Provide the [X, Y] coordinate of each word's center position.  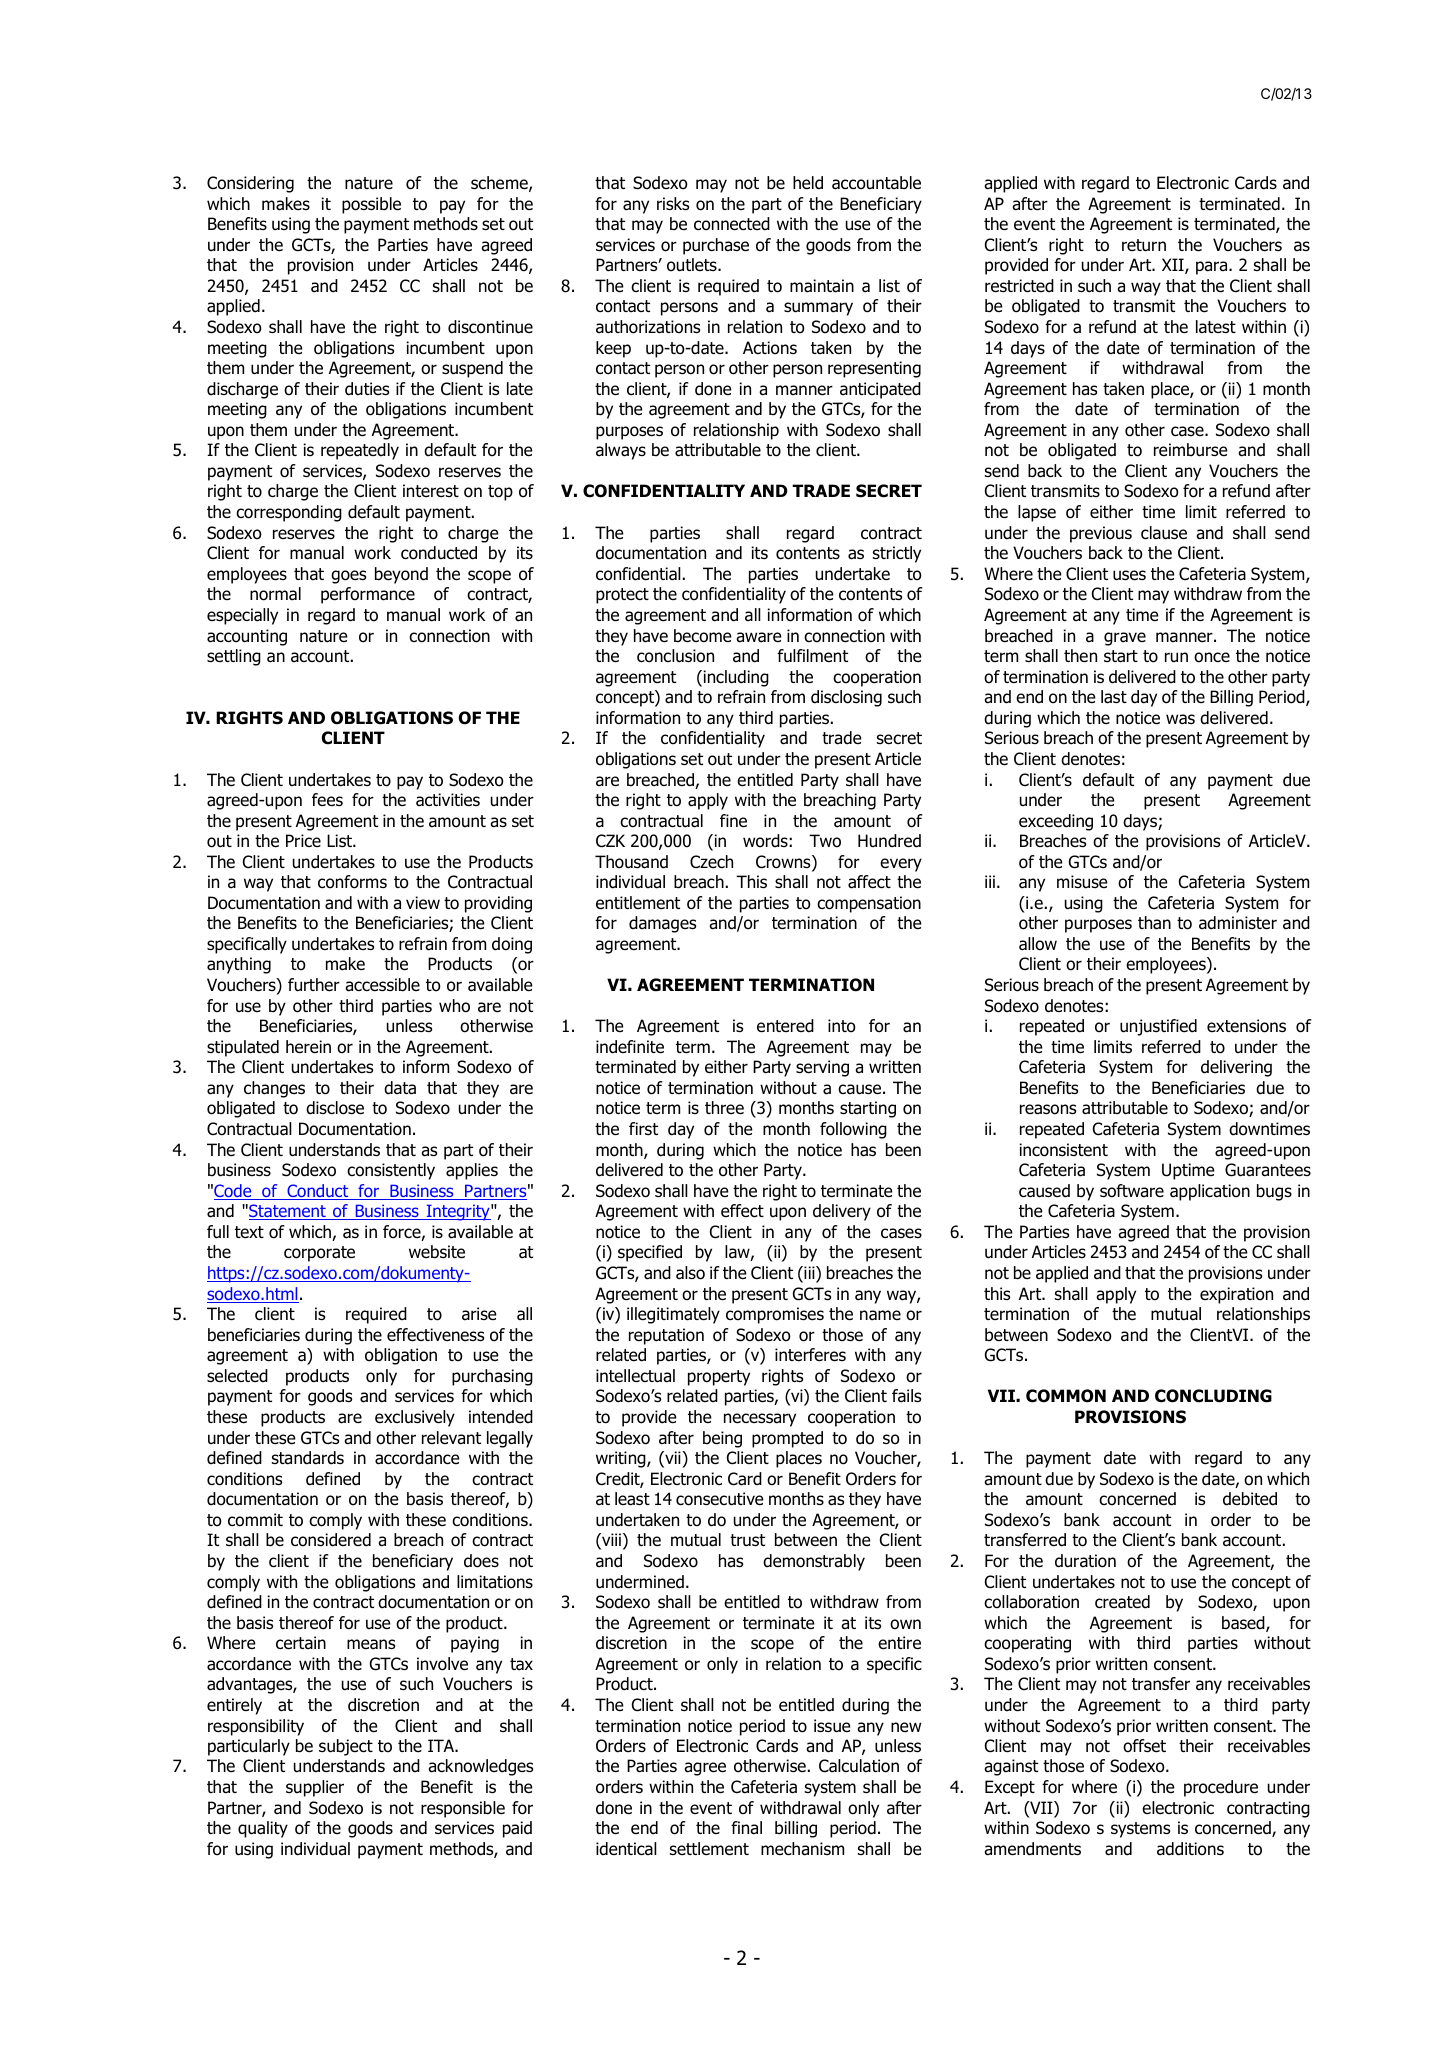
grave [1125, 639]
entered [785, 1026]
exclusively [415, 1418]
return [1144, 245]
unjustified [1158, 1027]
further [314, 985]
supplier [315, 1788]
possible [371, 205]
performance [368, 595]
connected [732, 224]
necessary [760, 1420]
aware [759, 637]
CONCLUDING [1213, 1396]
